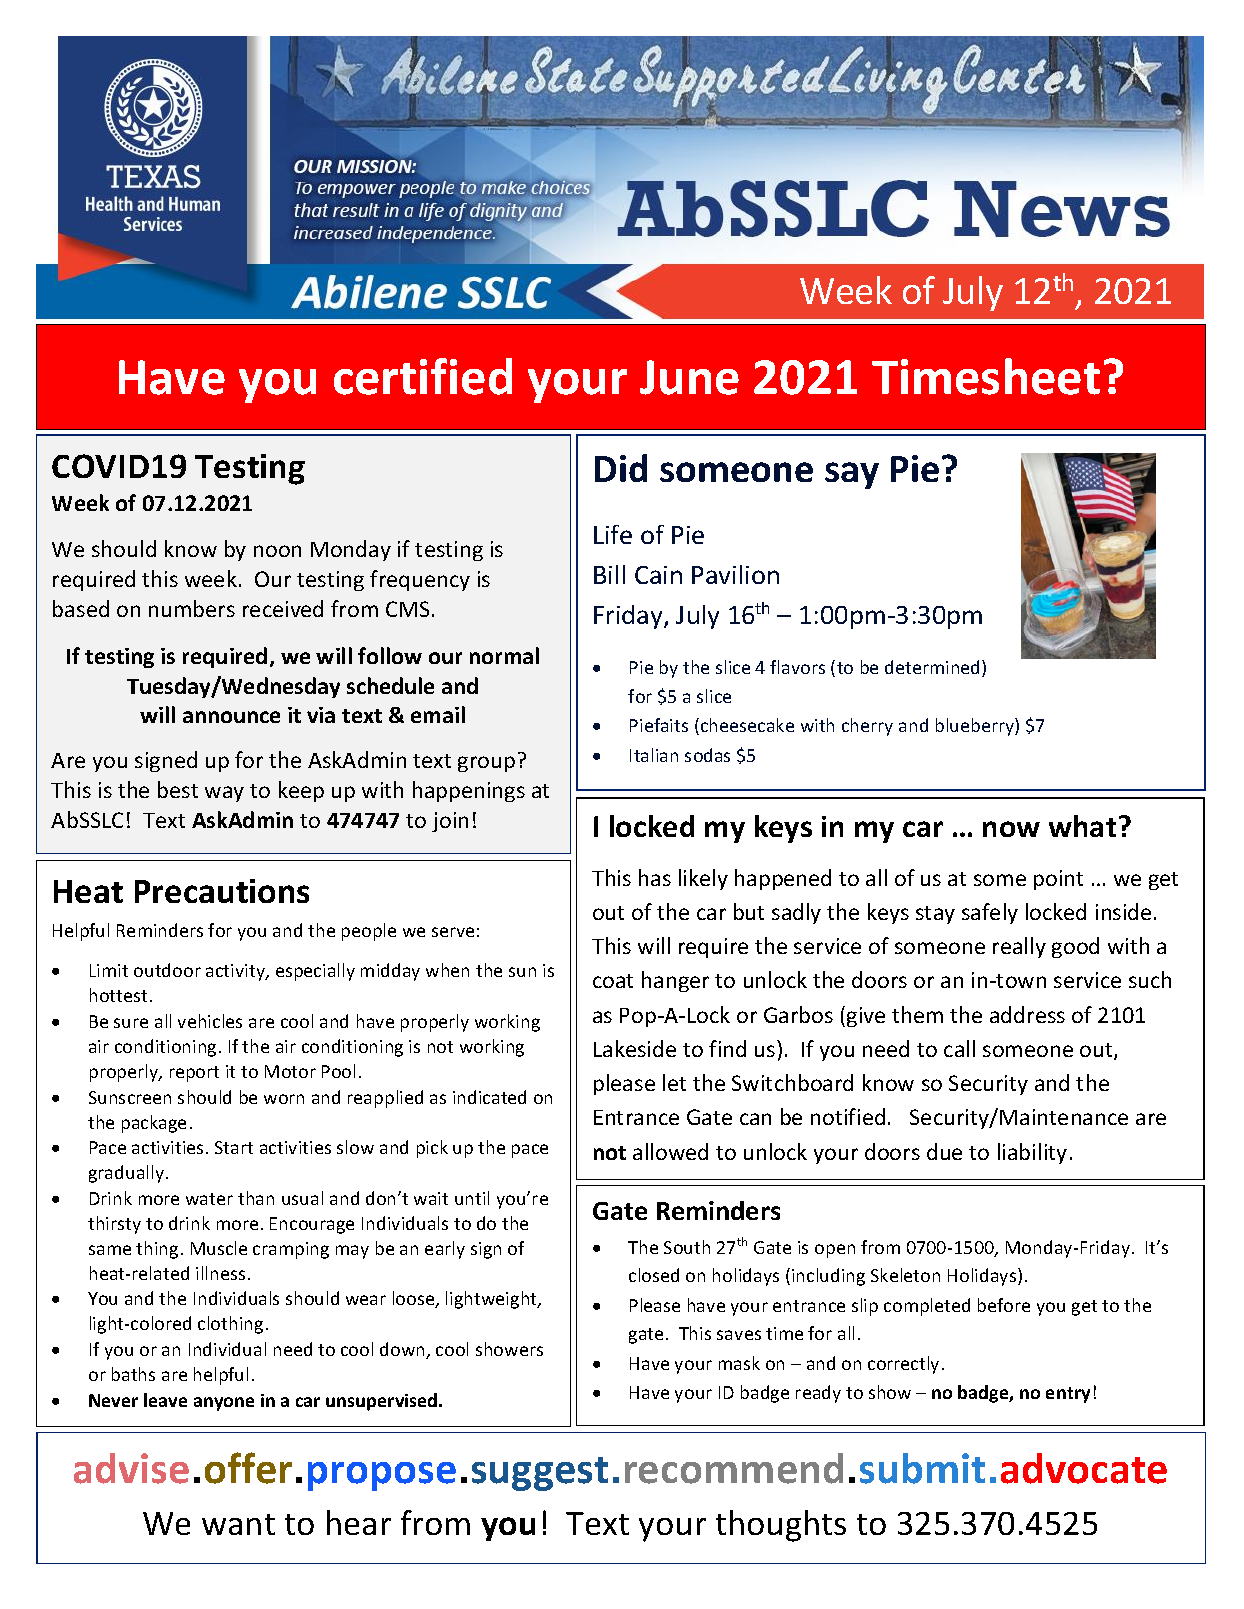 The height and width of the page is (1609, 1244). What do you see at coordinates (689, 377) in the page?
I see `June` at bounding box center [689, 377].
